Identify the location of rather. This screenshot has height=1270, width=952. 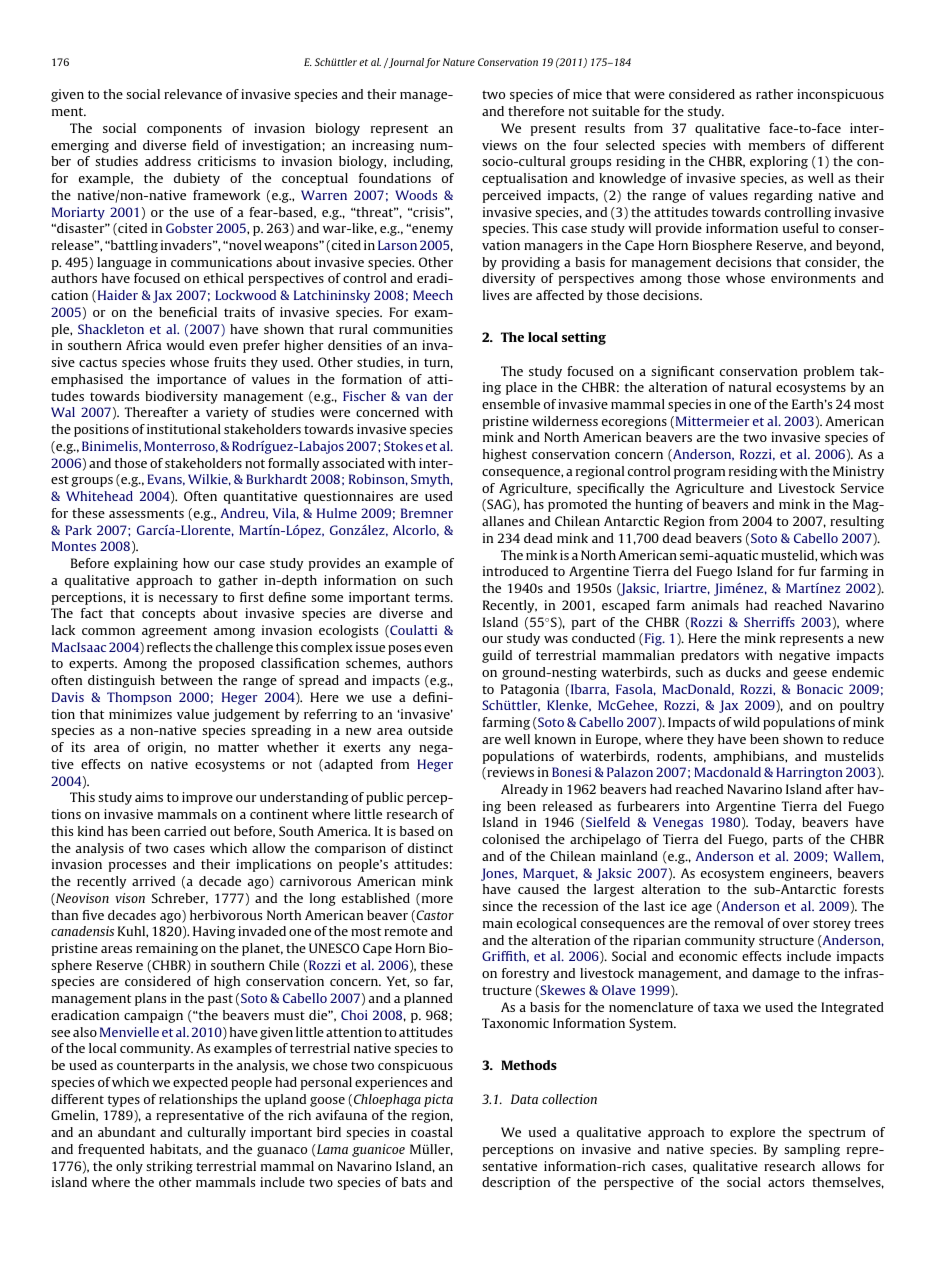
(774, 94).
